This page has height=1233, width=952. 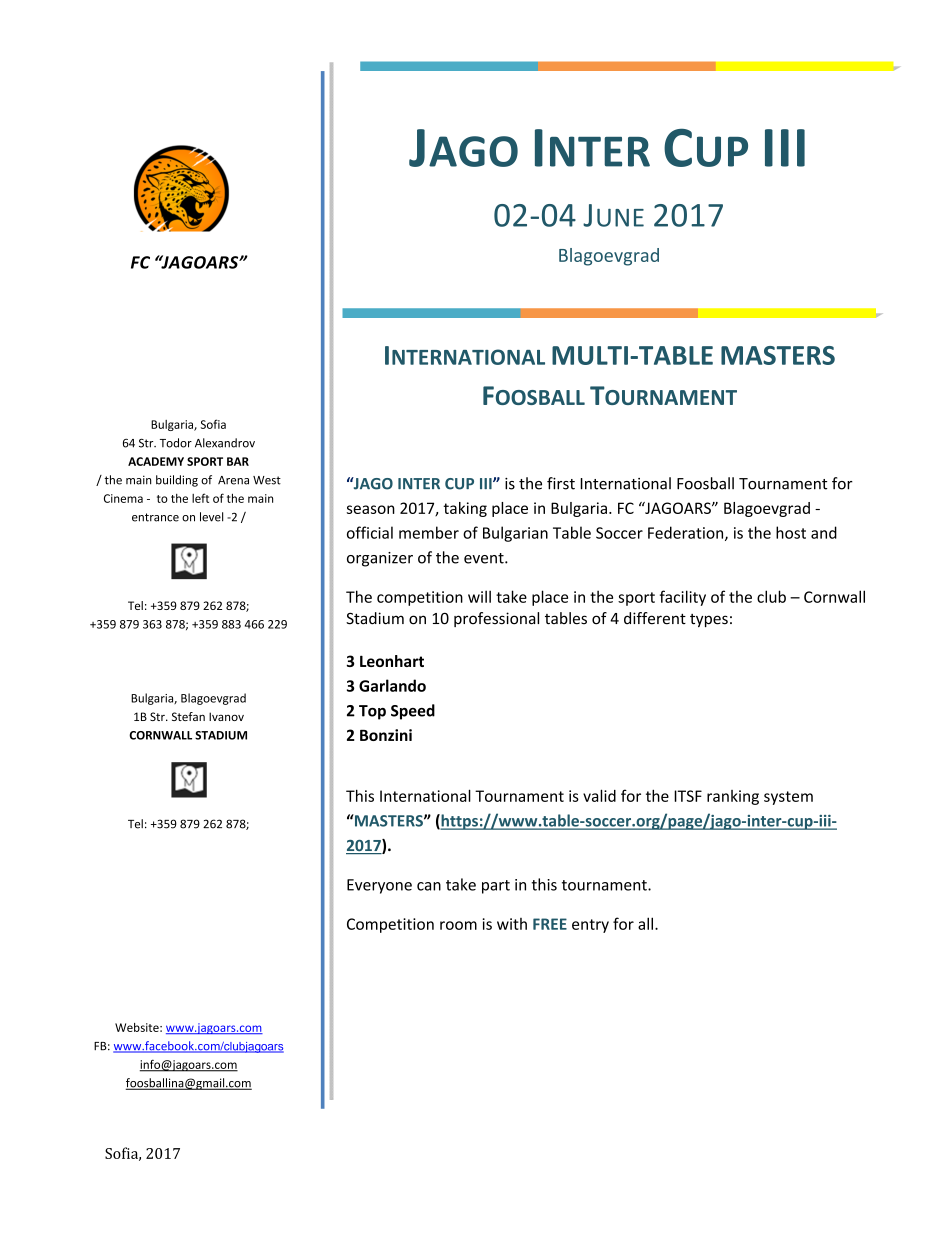 I want to click on facility, so click(x=683, y=598).
